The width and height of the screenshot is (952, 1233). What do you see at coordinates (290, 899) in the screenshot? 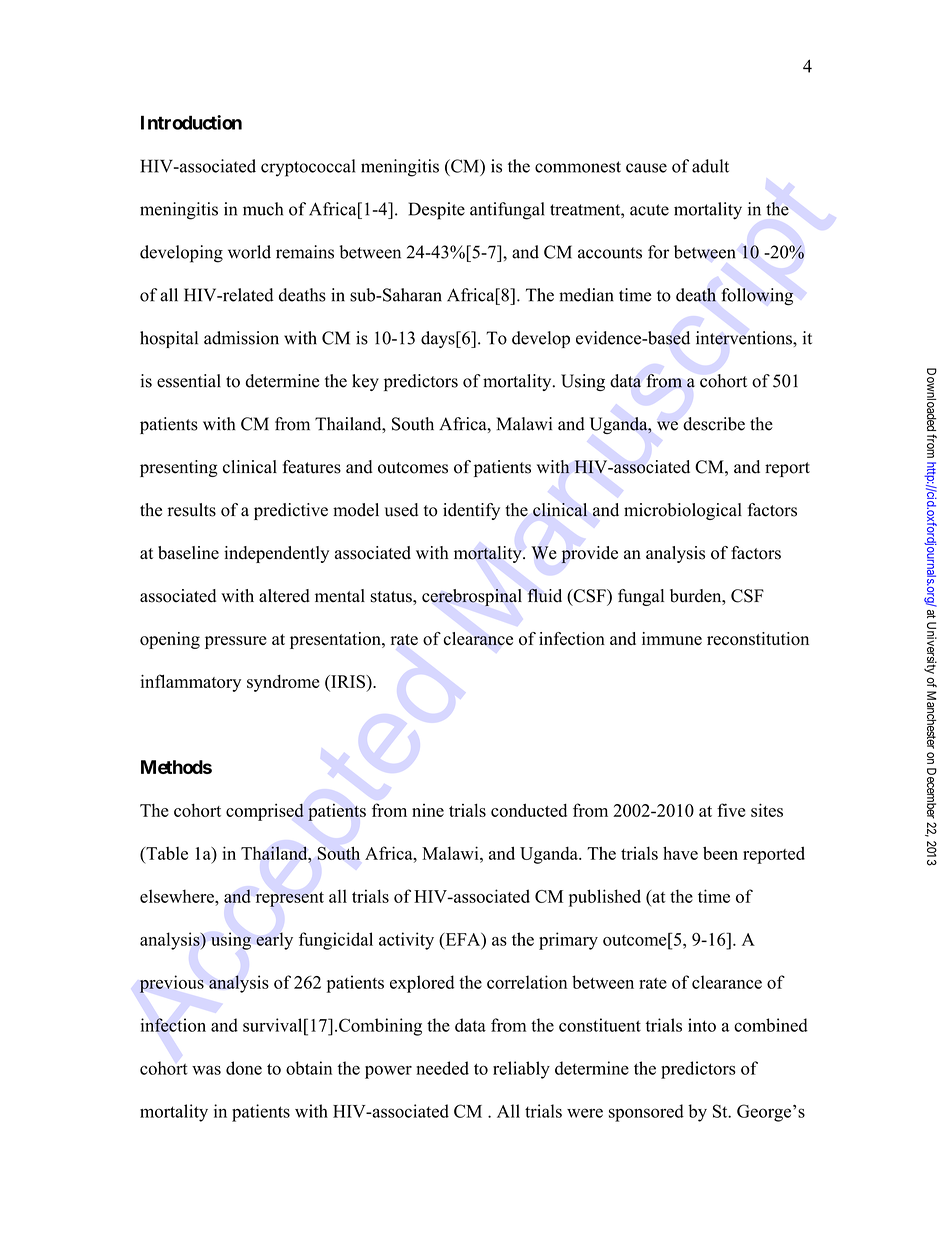
I see `represent` at bounding box center [290, 899].
